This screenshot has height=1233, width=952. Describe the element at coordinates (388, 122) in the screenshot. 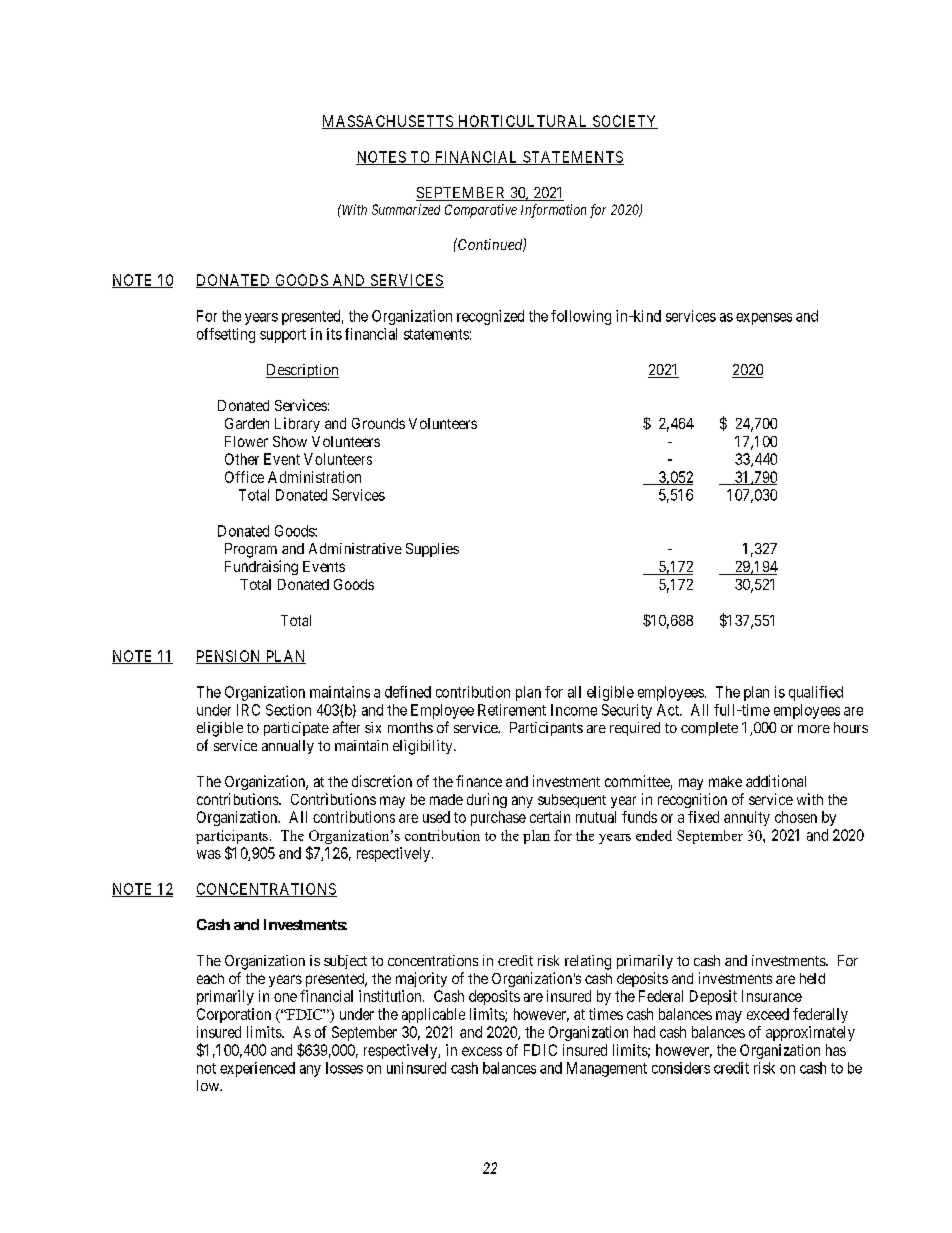

I see `MASSACHUSETTS` at that location.
